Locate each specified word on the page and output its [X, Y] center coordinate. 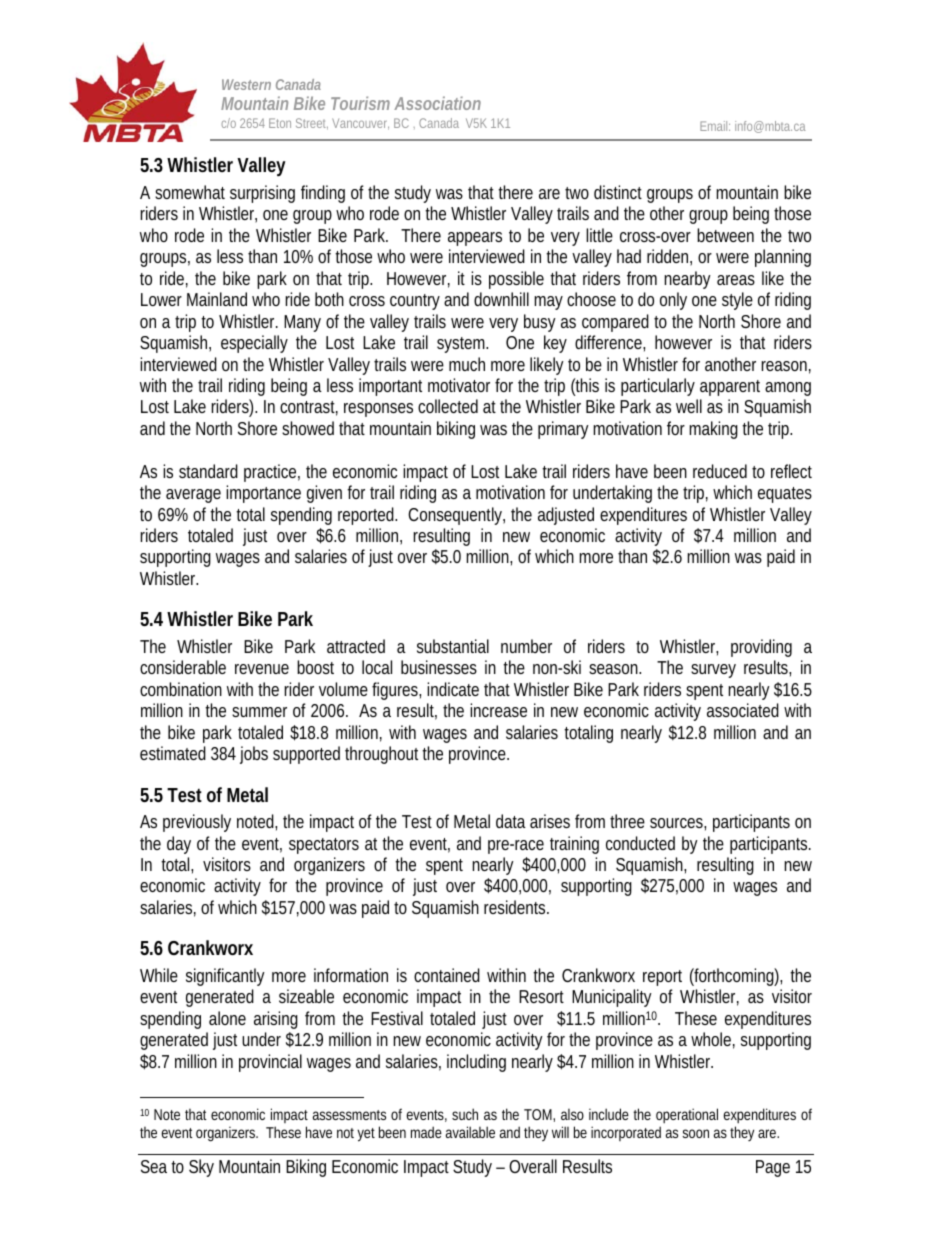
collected [448, 406]
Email [715, 126]
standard [208, 471]
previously [197, 823]
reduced [720, 471]
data [511, 821]
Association [437, 103]
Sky [201, 1168]
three [627, 821]
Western [246, 84]
